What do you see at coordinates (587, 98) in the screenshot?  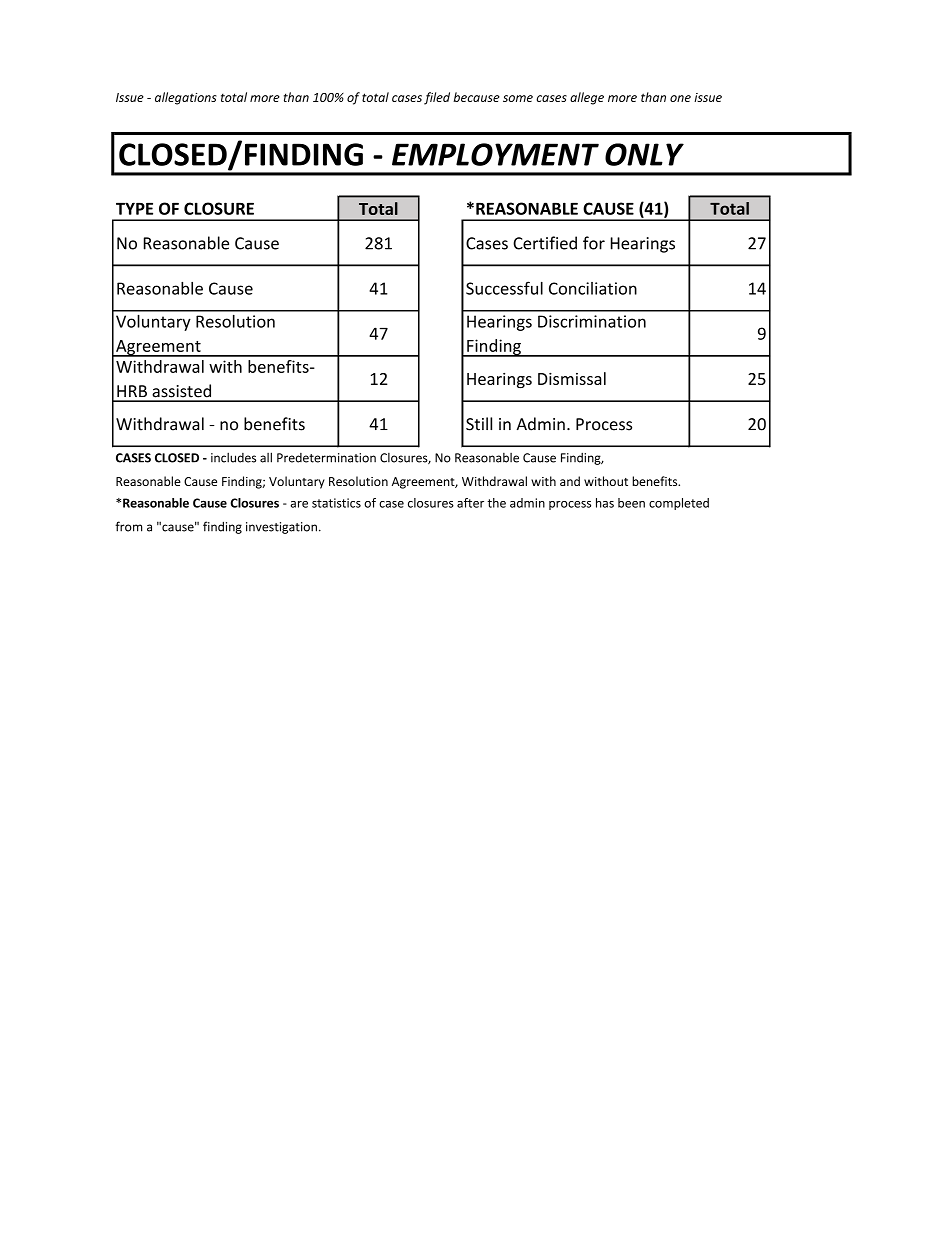 I see `allege` at bounding box center [587, 98].
